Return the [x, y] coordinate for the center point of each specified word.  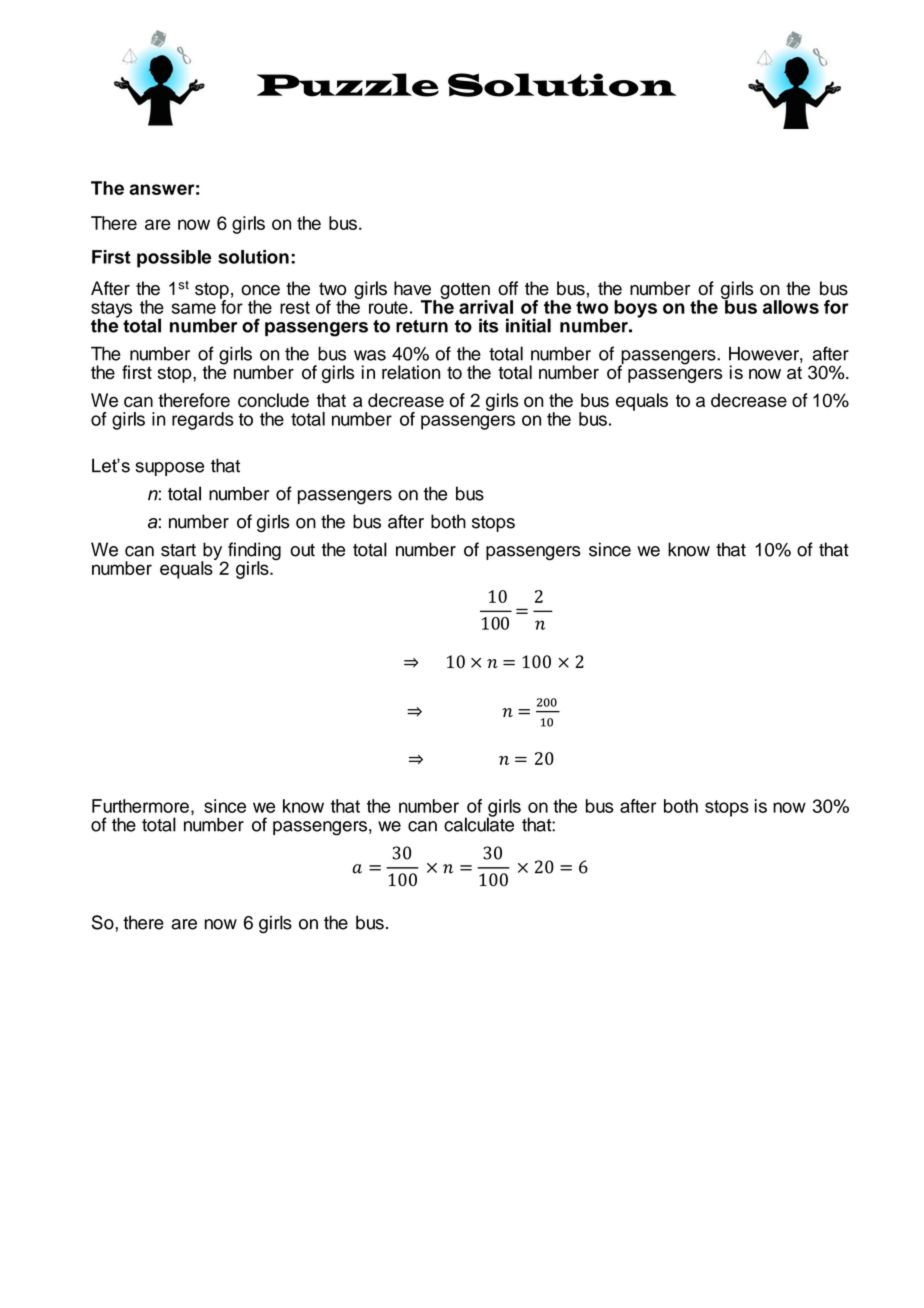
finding [253, 552]
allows [791, 307]
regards [203, 421]
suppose [169, 469]
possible [174, 259]
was [370, 355]
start [178, 550]
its [488, 325]
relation [411, 372]
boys [635, 309]
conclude [273, 400]
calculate [479, 823]
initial [528, 325]
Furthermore [140, 806]
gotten [465, 291]
